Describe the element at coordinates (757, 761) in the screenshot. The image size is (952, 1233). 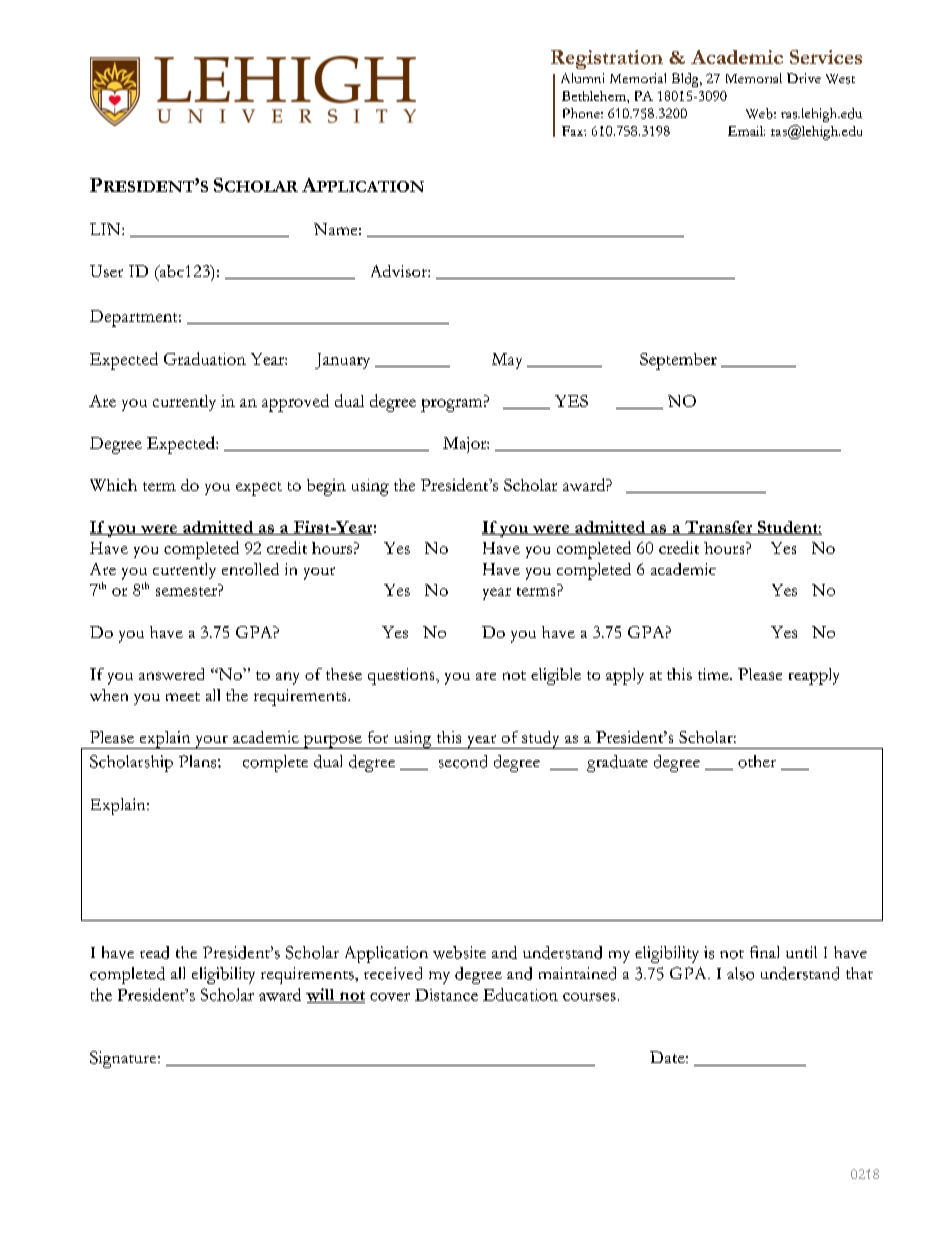
I see `other` at that location.
